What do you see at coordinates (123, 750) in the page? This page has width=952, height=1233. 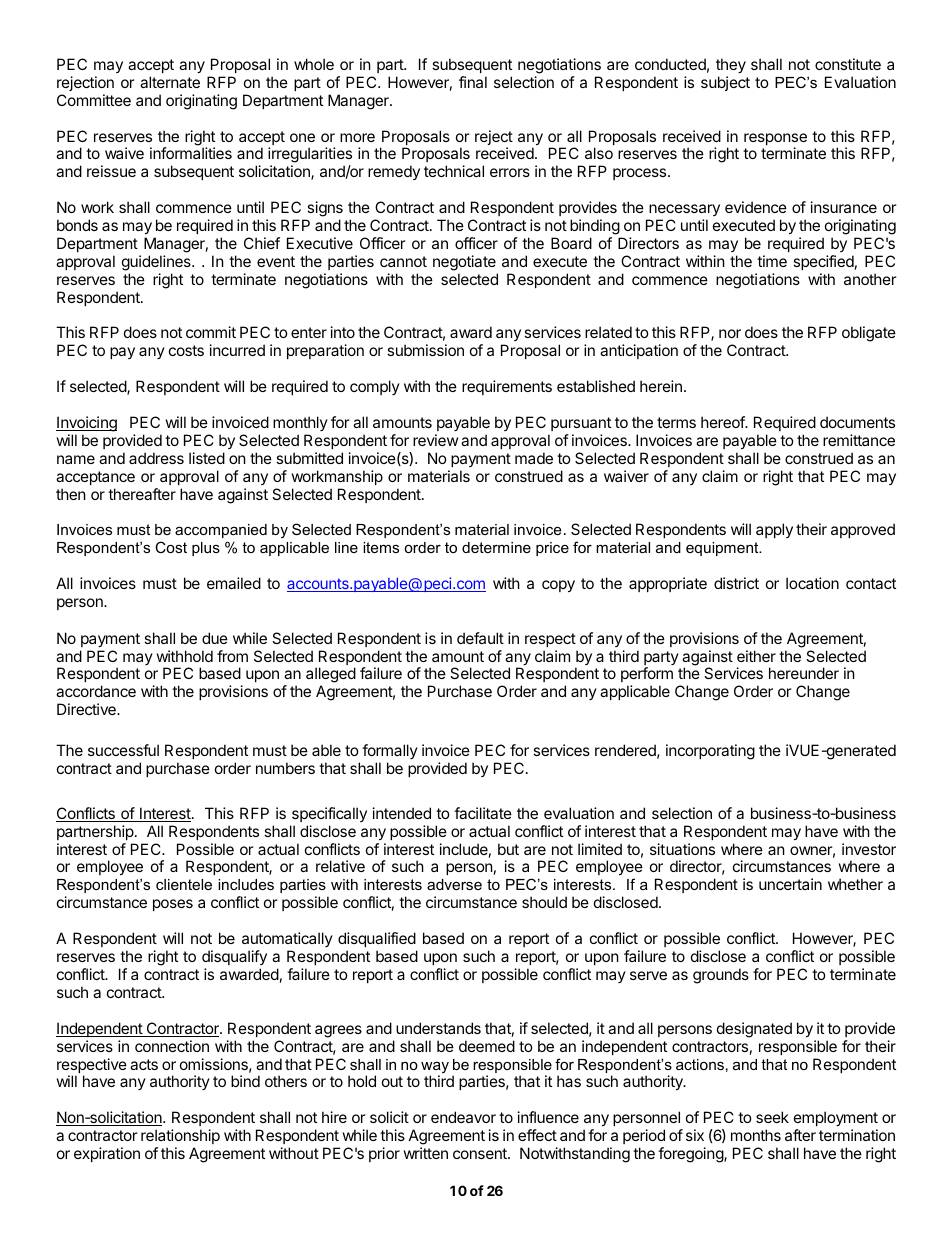 I see `successful` at bounding box center [123, 750].
